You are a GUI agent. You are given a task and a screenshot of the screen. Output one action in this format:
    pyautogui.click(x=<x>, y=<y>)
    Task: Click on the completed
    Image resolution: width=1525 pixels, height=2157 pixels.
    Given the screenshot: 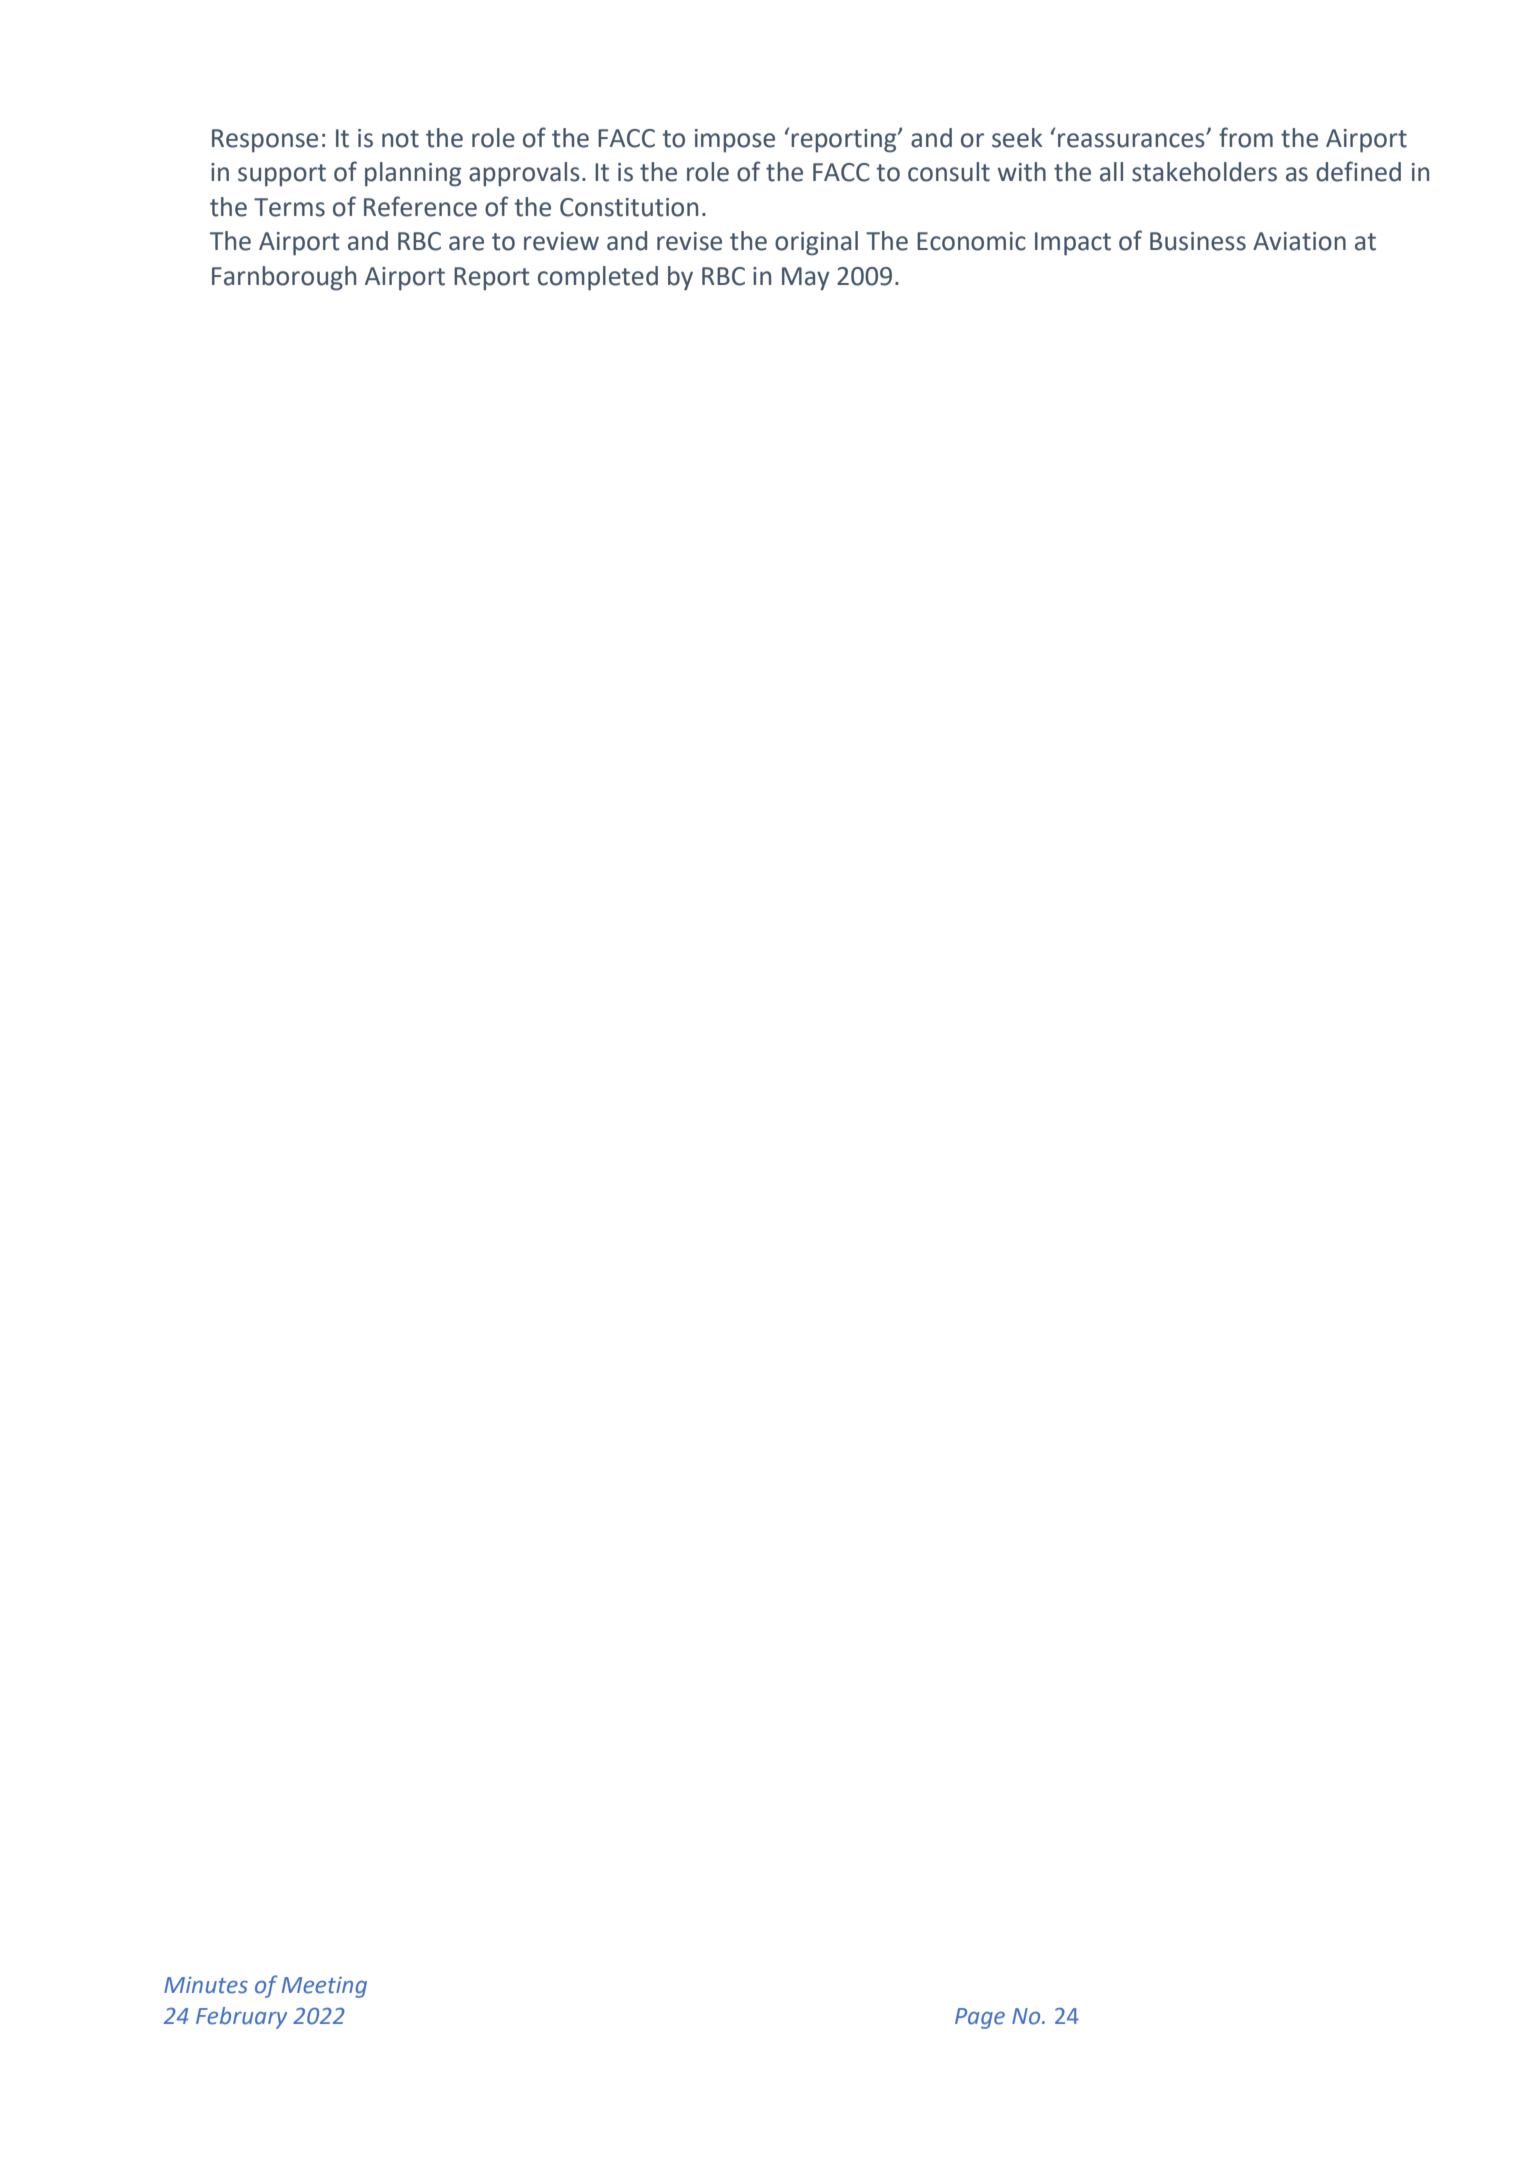 What is the action you would take?
    pyautogui.click(x=598, y=278)
